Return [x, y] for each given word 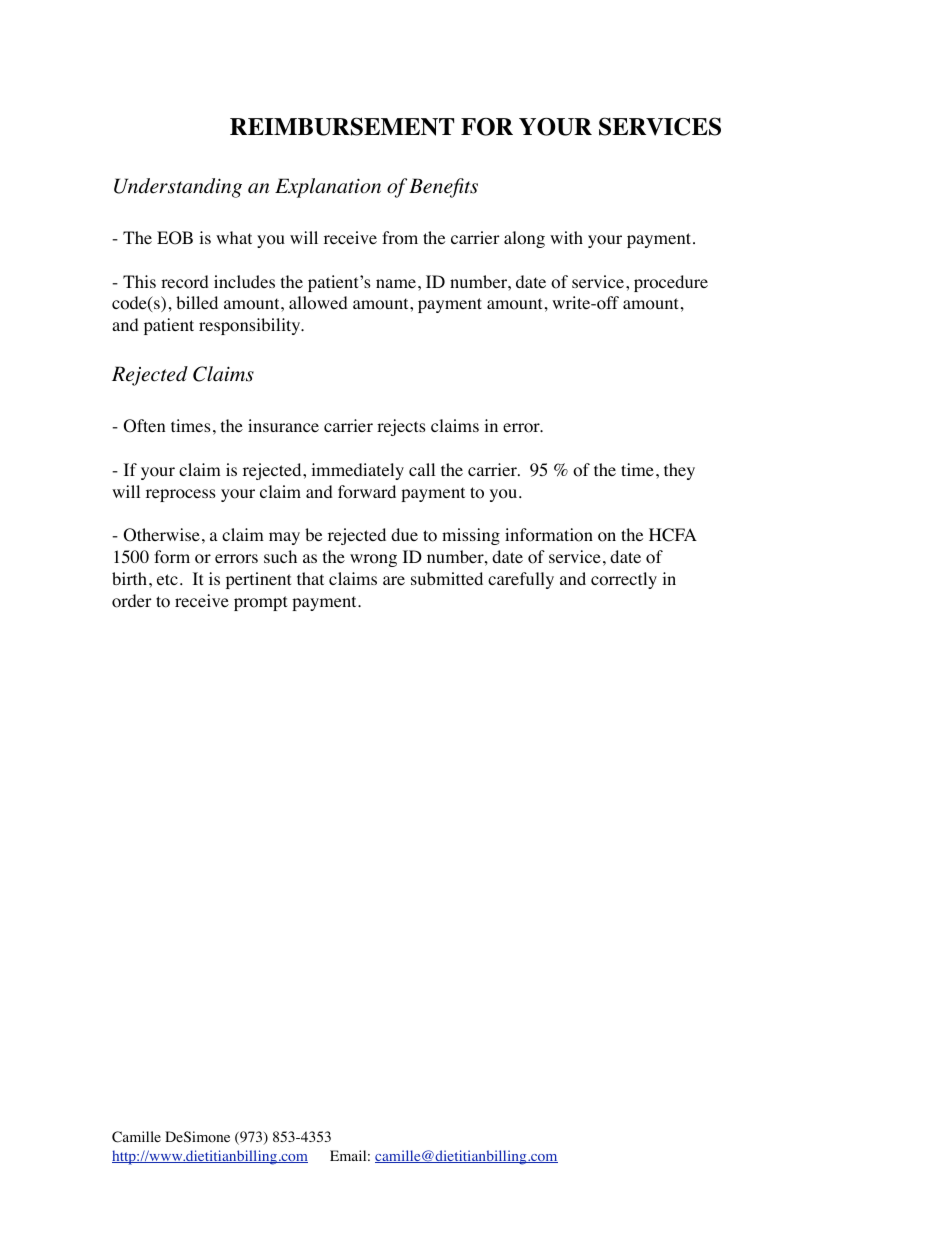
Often [144, 426]
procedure [671, 283]
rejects [401, 427]
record [185, 282]
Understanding [178, 188]
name [396, 283]
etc [167, 579]
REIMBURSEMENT [342, 126]
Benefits [443, 188]
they [679, 471]
